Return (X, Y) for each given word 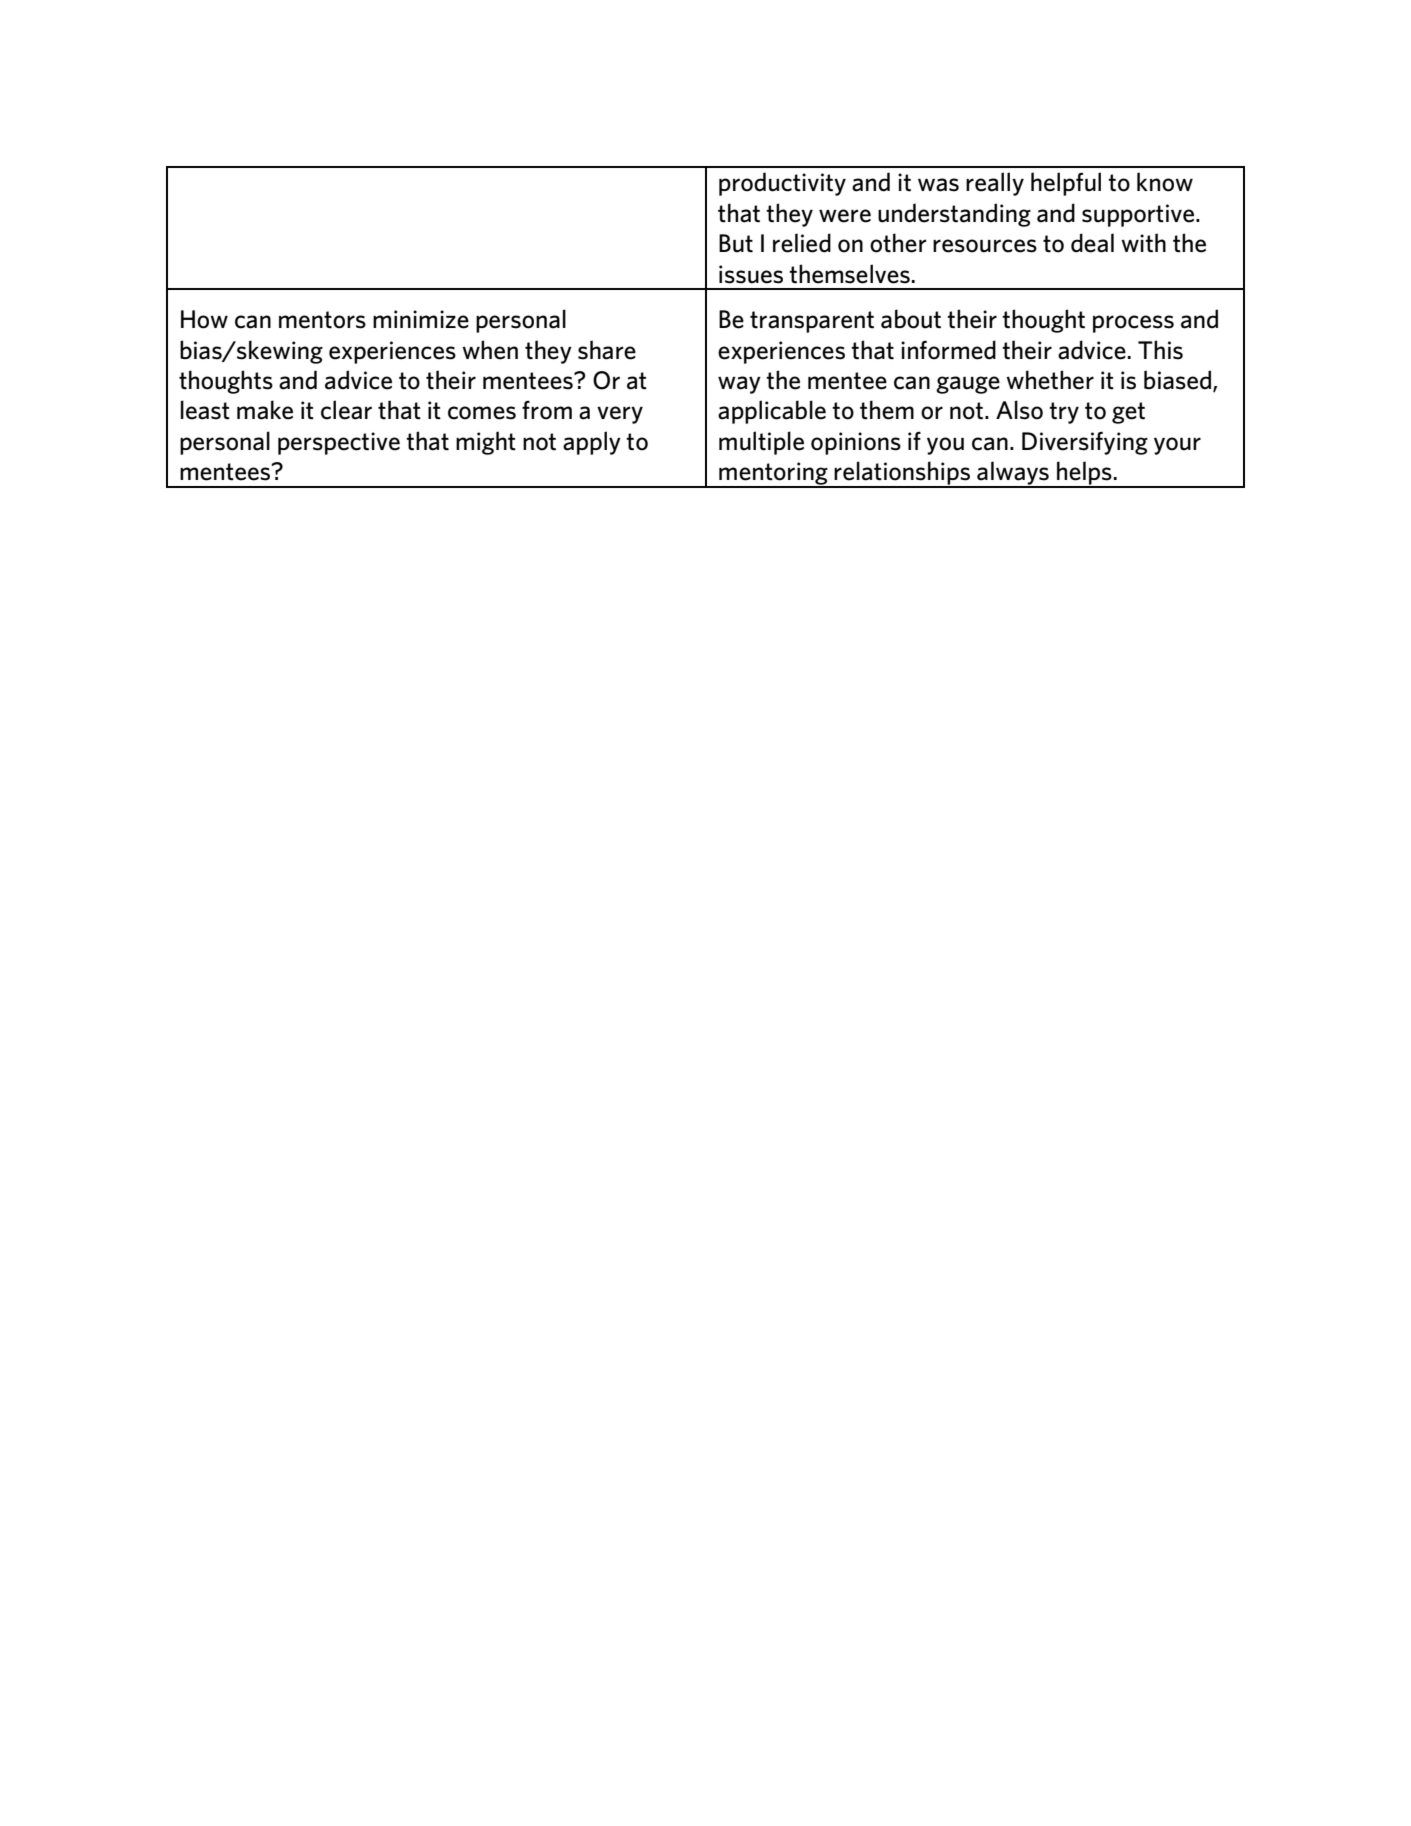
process (1133, 324)
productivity (782, 184)
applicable (772, 412)
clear (346, 410)
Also (1019, 410)
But (736, 243)
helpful (1066, 184)
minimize (421, 319)
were (845, 216)
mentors (322, 320)
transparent (812, 322)
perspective (339, 443)
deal (1092, 243)
